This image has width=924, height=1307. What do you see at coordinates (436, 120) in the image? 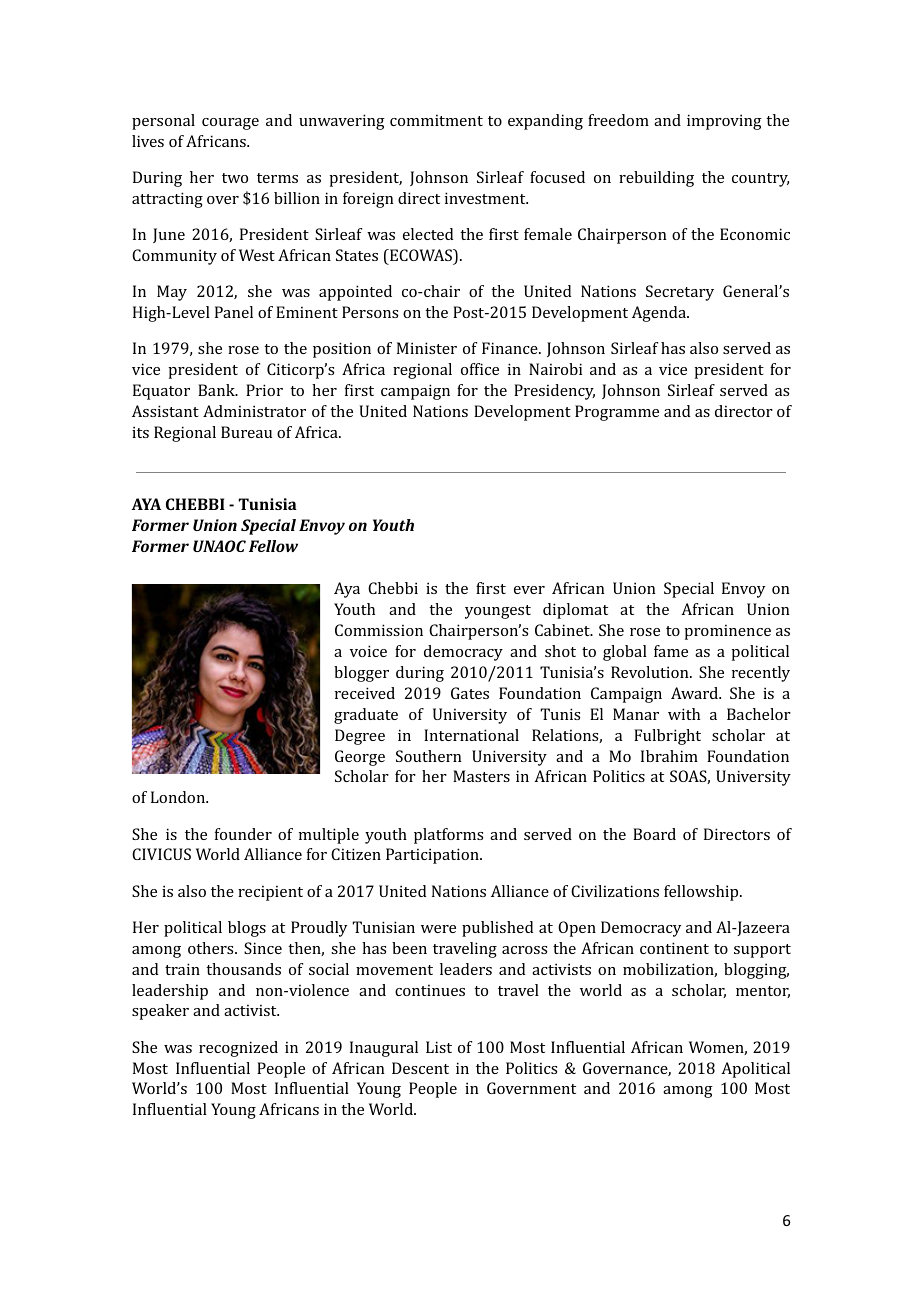
I see `commitment` at bounding box center [436, 120].
